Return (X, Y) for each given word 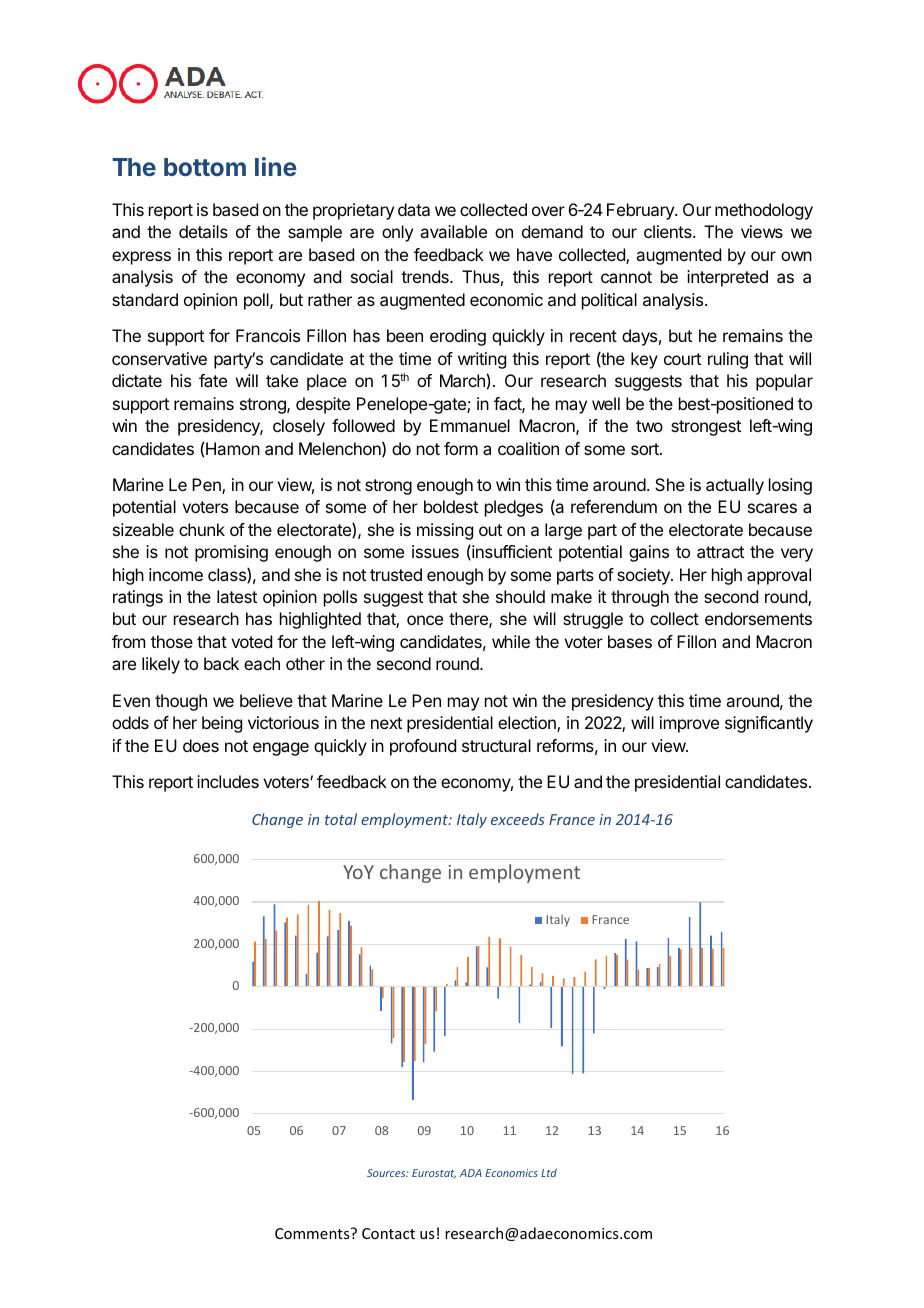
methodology (764, 211)
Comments (313, 1233)
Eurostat (434, 1174)
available (453, 231)
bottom (205, 167)
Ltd (549, 1172)
